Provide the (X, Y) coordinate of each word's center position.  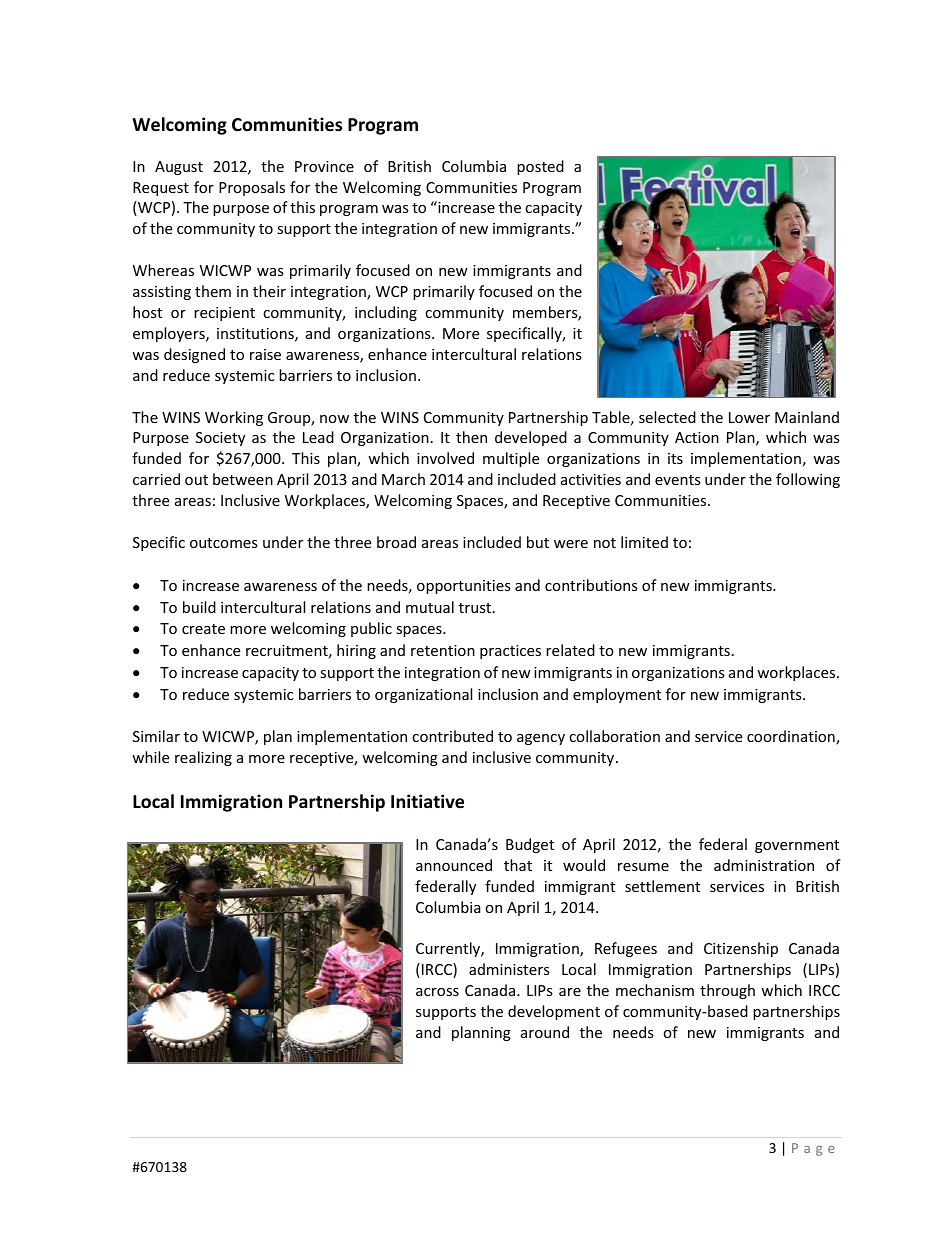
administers (509, 969)
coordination (792, 737)
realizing (203, 758)
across (437, 992)
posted (540, 167)
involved (445, 458)
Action (697, 437)
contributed (452, 736)
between (243, 479)
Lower (749, 417)
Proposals (252, 188)
